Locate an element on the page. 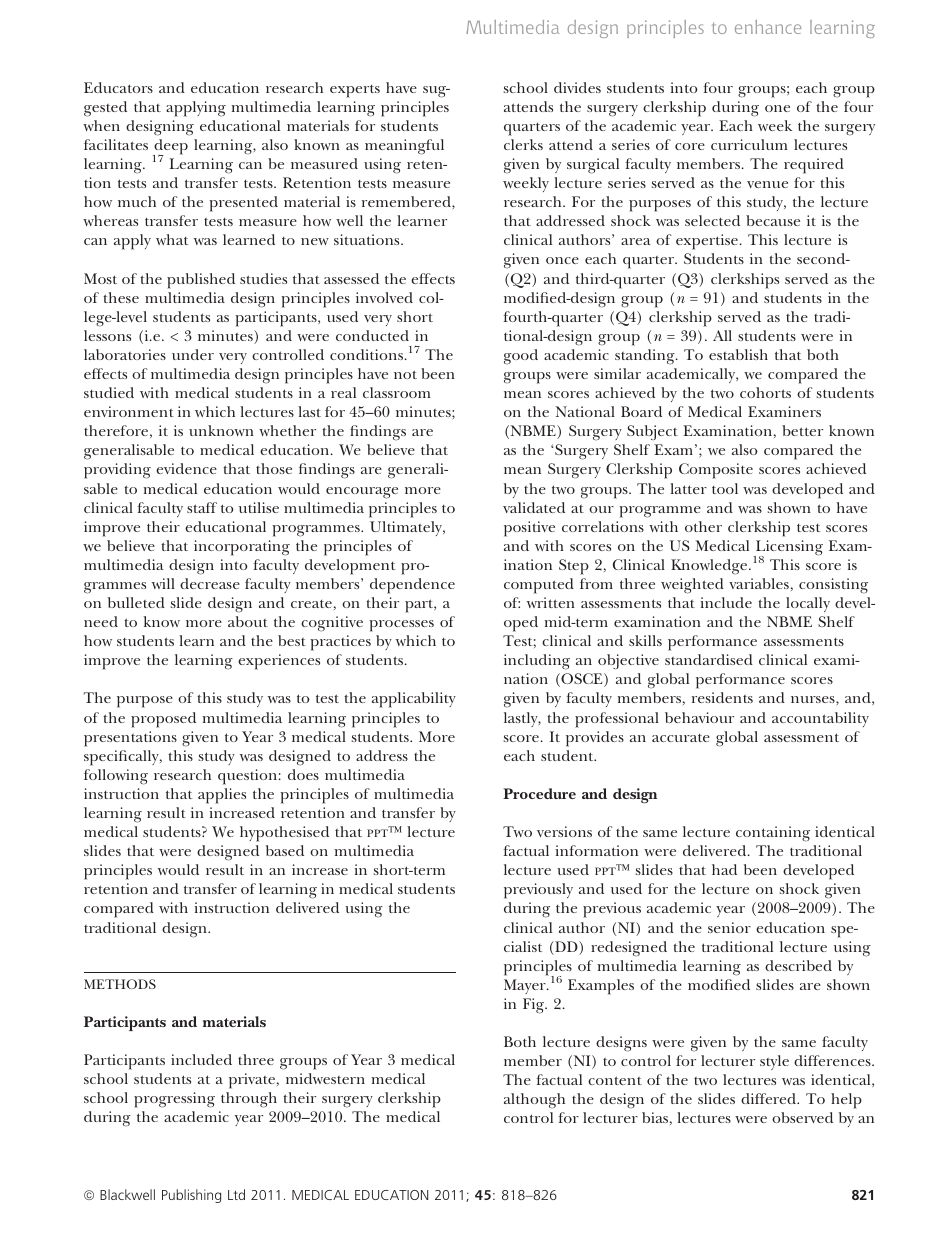  variables is located at coordinates (759, 583).
